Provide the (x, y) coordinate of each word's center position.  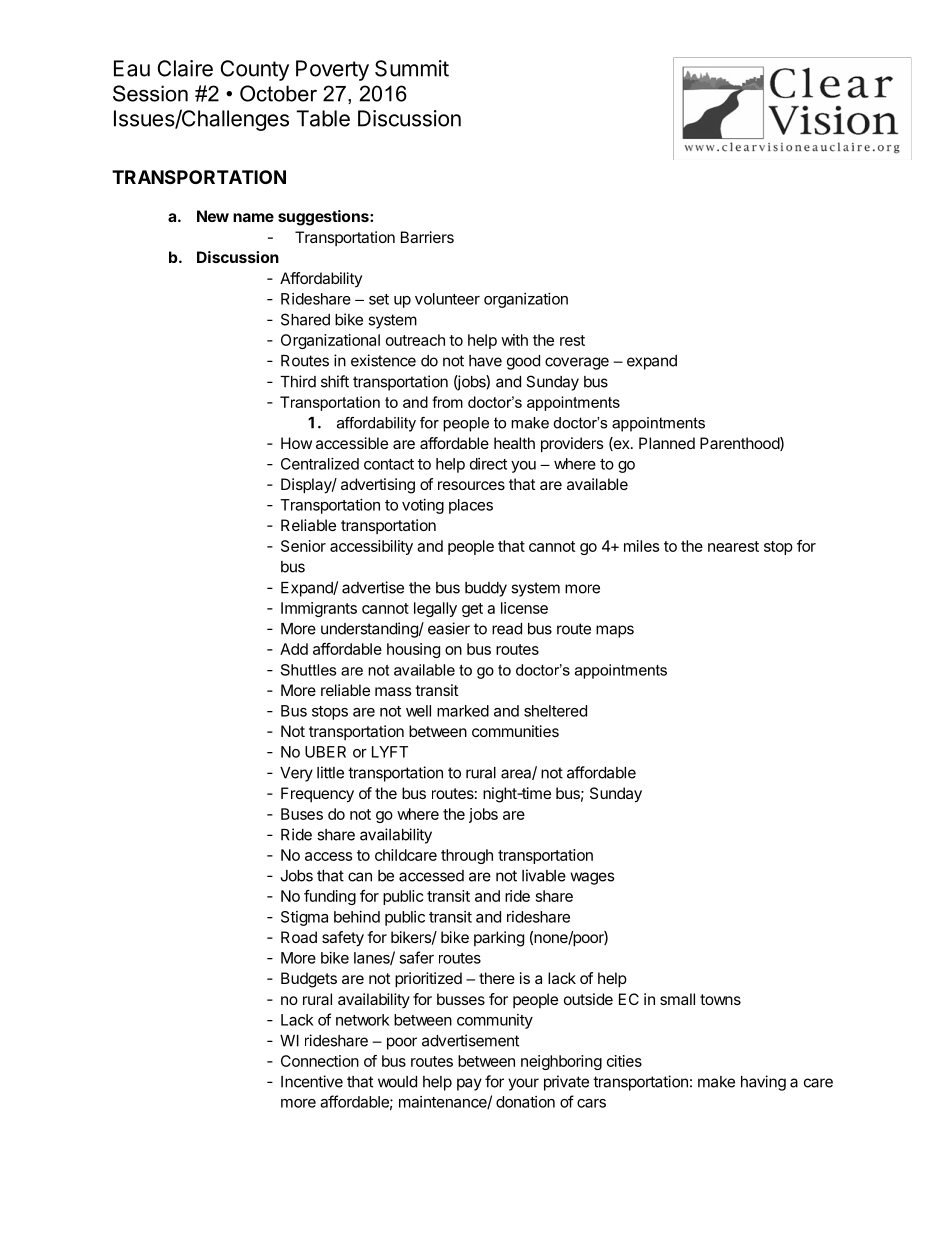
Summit (412, 68)
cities (624, 1061)
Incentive (312, 1081)
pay (469, 1084)
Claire (185, 68)
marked (463, 711)
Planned (667, 443)
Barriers (427, 237)
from (447, 402)
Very (296, 774)
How (296, 443)
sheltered (555, 711)
